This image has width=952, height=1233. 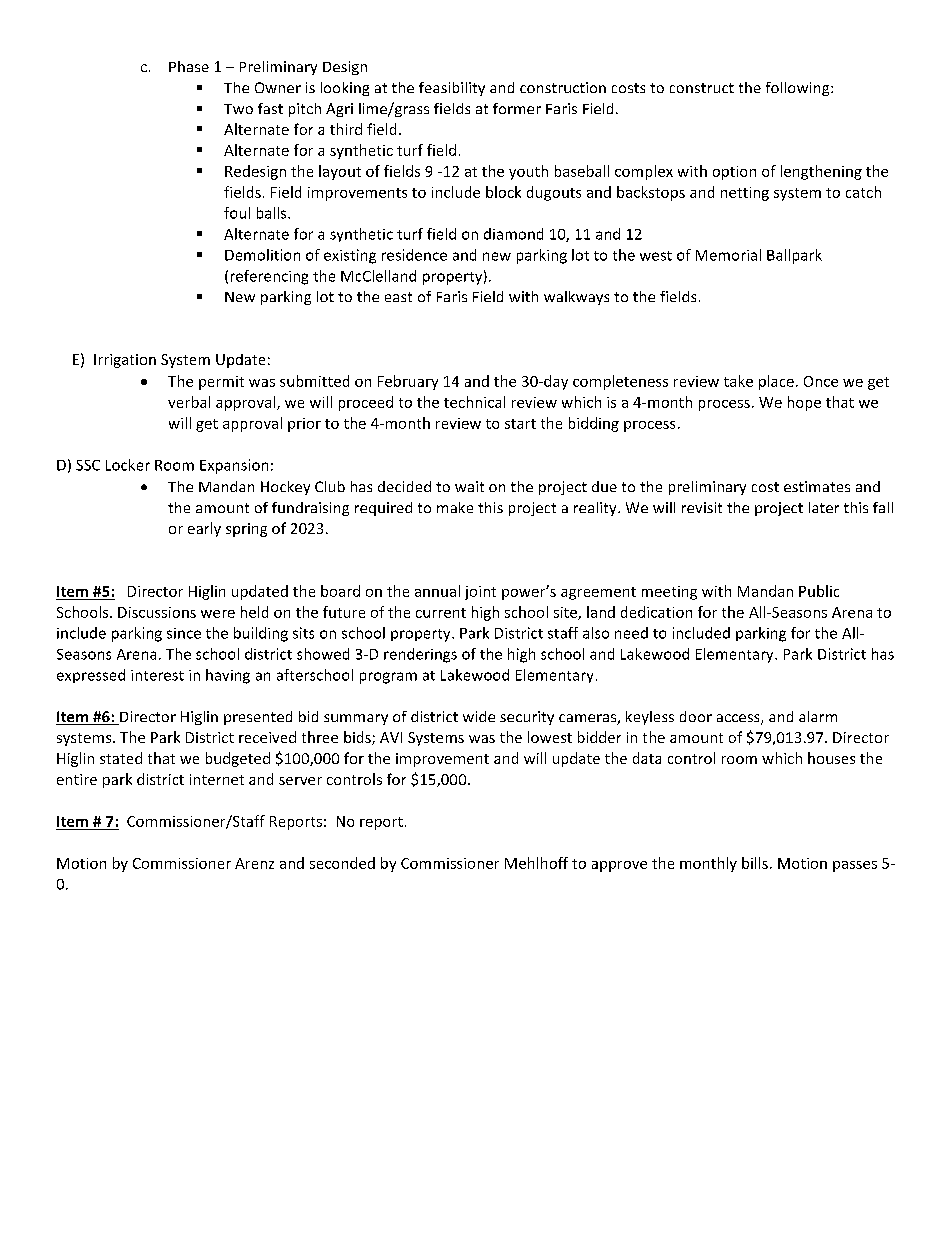 What do you see at coordinates (755, 863) in the image?
I see `bills` at bounding box center [755, 863].
